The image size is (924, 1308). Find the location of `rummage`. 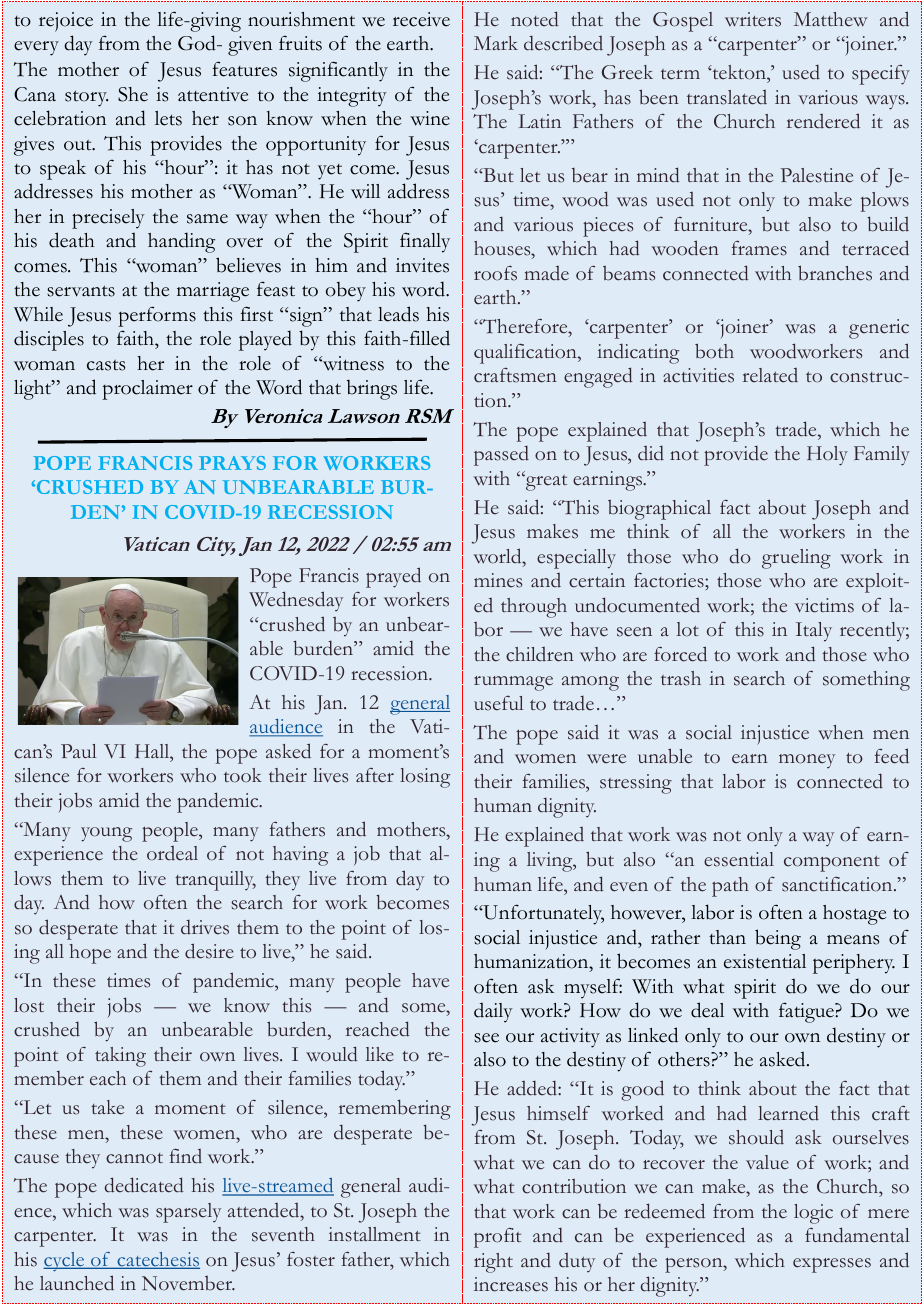

rummage is located at coordinates (513, 683).
